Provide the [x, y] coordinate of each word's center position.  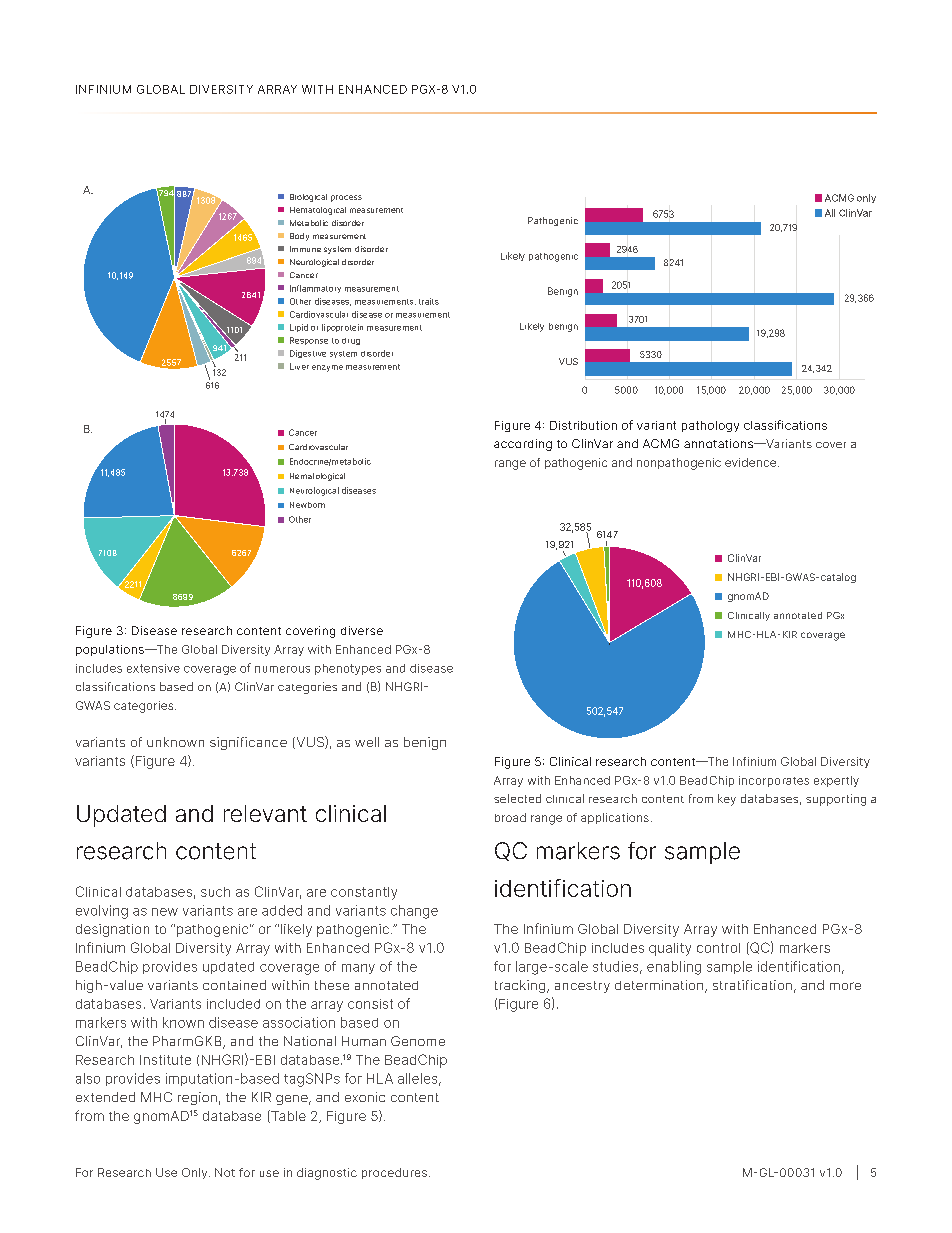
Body [299, 237]
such [215, 892]
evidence [752, 462]
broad [510, 817]
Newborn [307, 505]
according [523, 445]
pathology [710, 426]
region [197, 1098]
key [727, 800]
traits [429, 301]
